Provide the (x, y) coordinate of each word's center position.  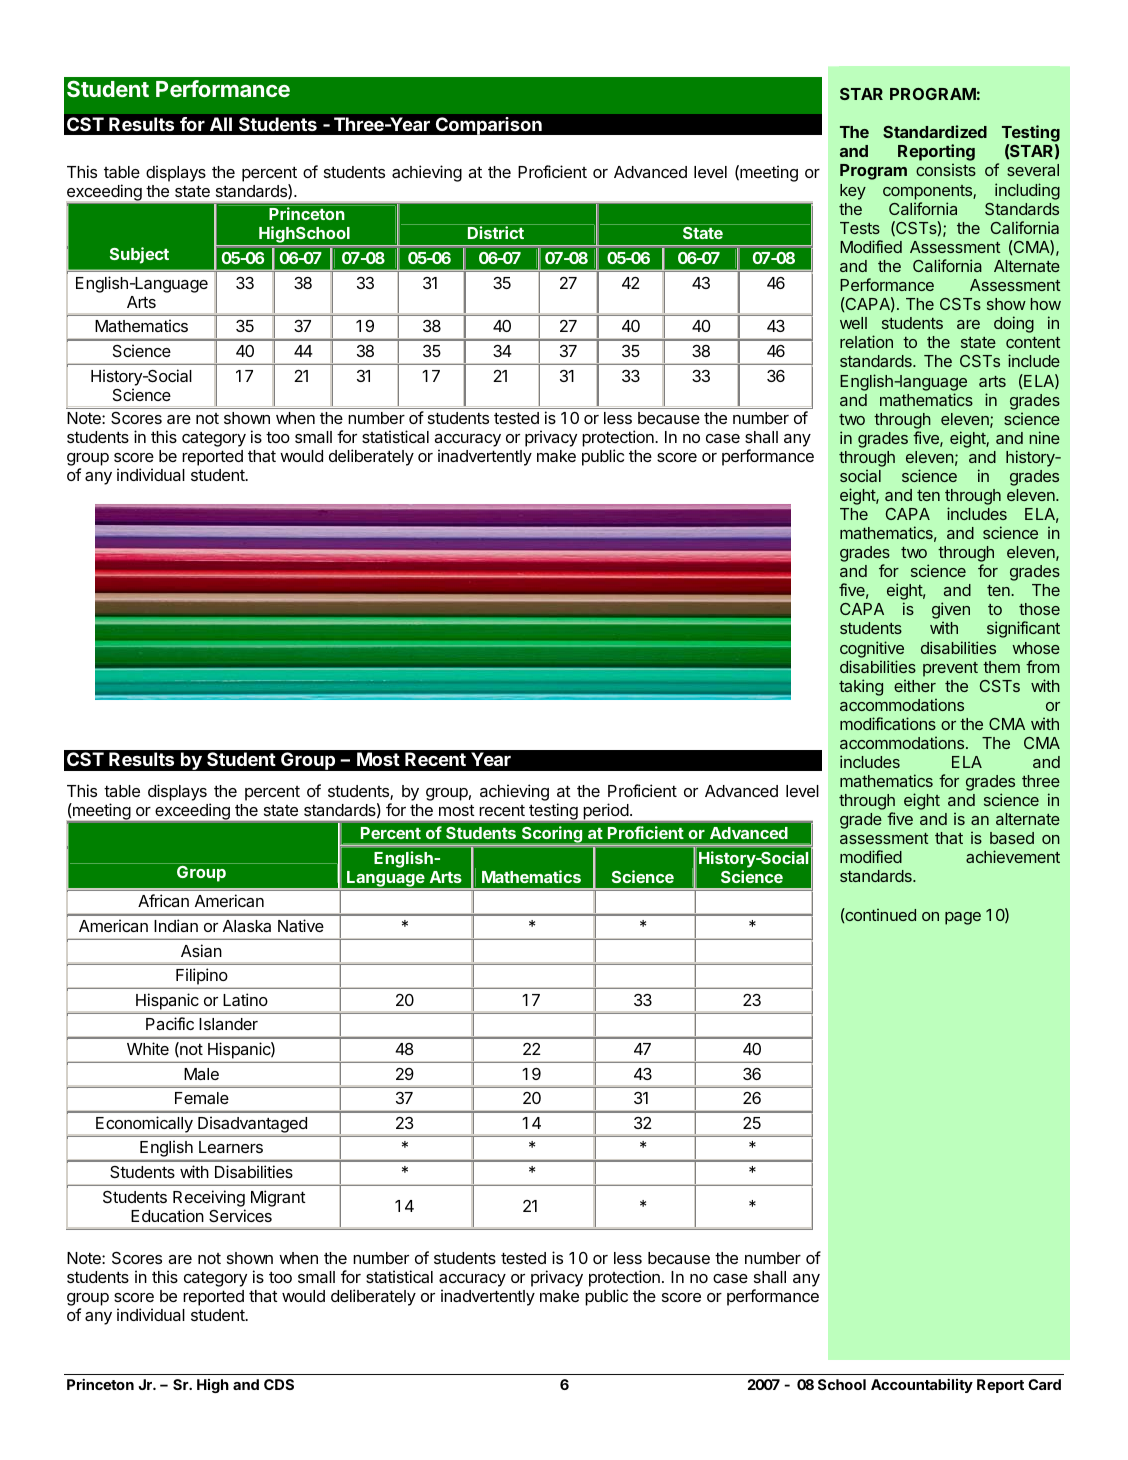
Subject (139, 255)
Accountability (922, 1386)
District (496, 232)
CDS (279, 1384)
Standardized (935, 131)
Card (1044, 1384)
